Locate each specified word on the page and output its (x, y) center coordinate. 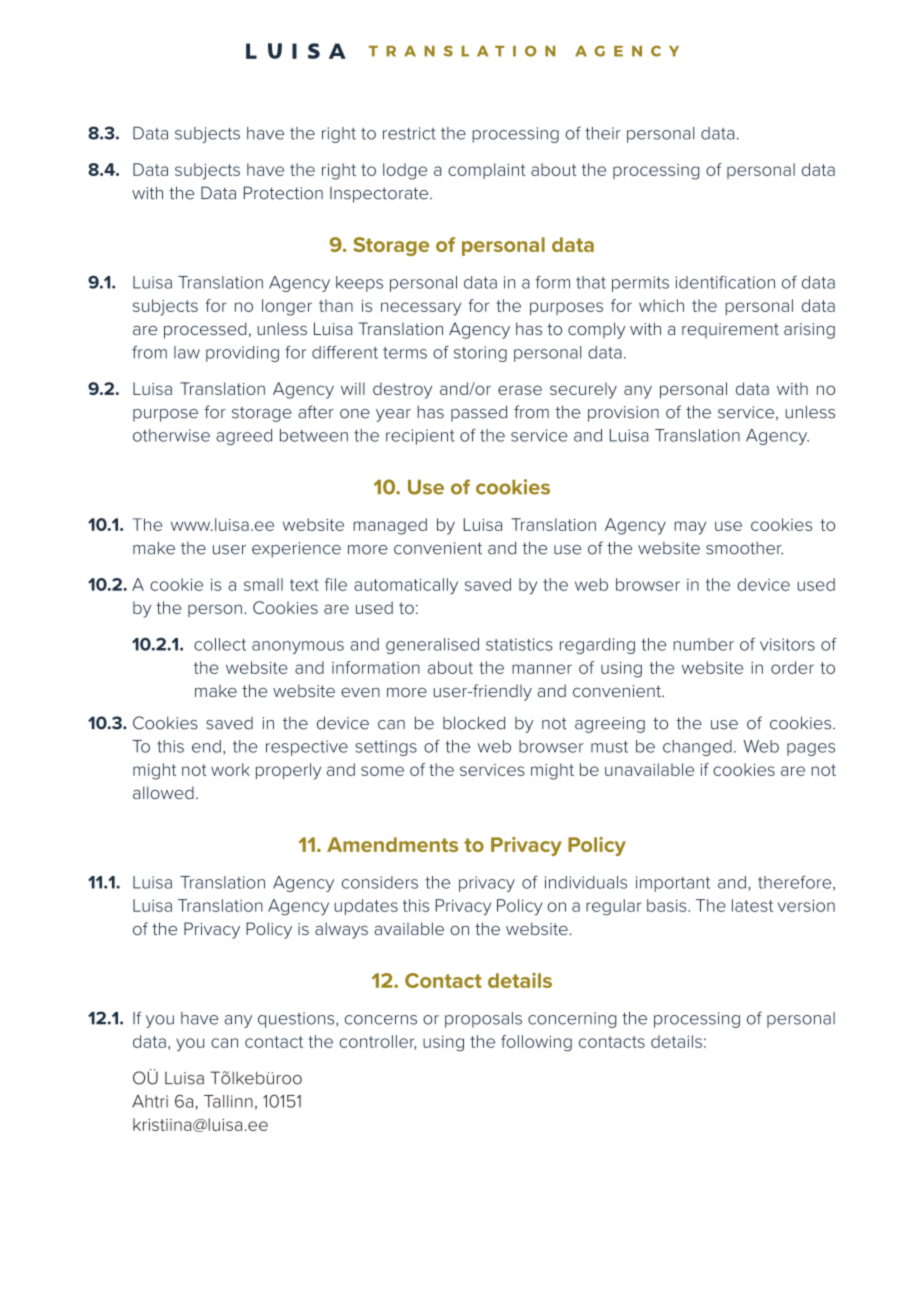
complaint (487, 171)
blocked (474, 723)
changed (697, 748)
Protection (283, 193)
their (603, 133)
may (690, 528)
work (230, 769)
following (536, 1043)
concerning (572, 1020)
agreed (244, 437)
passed (479, 413)
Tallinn (228, 1101)
